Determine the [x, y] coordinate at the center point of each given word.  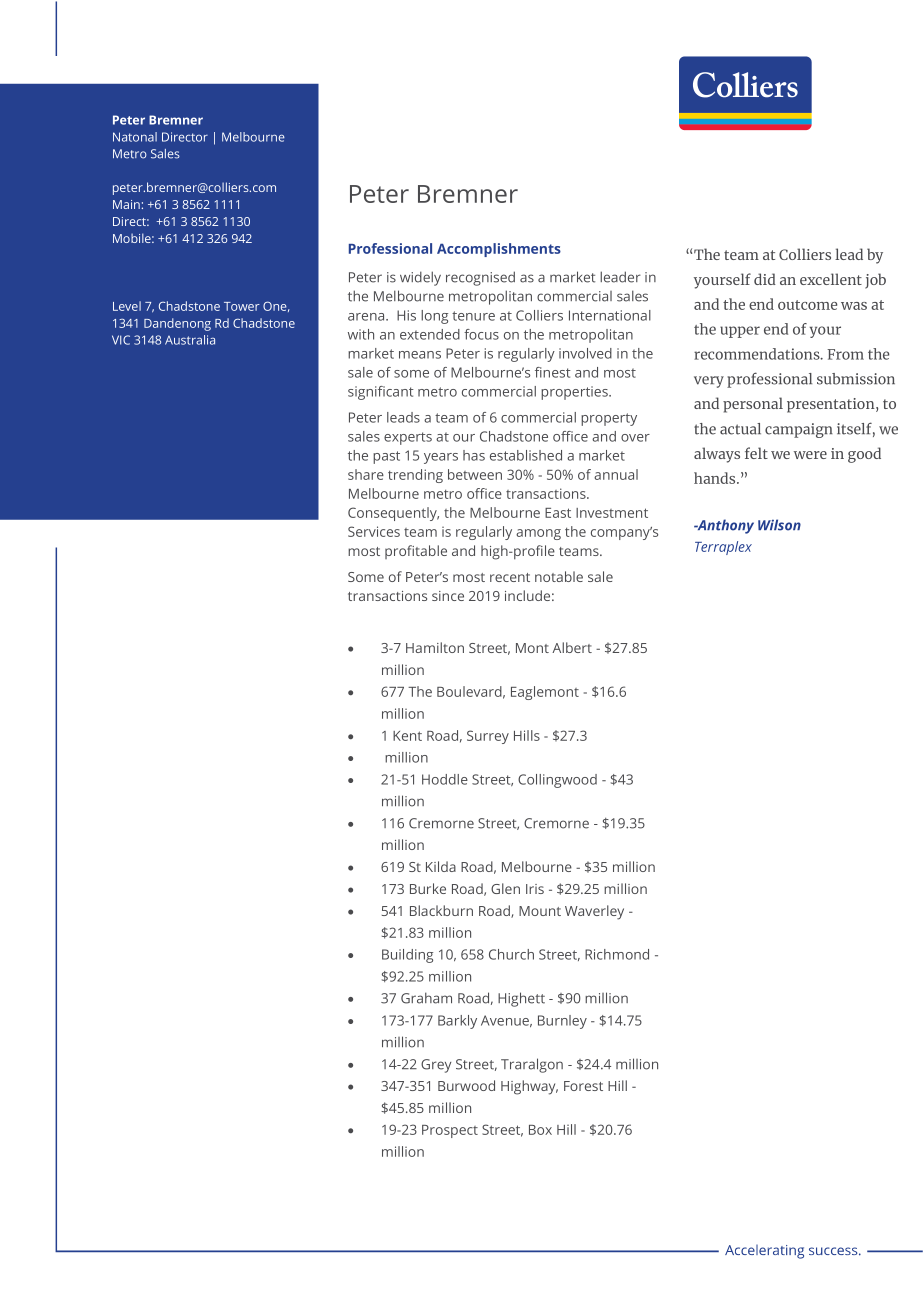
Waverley [594, 912]
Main [126, 204]
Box [540, 1130]
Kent [407, 736]
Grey [436, 1066]
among [538, 534]
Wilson [779, 525]
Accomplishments [499, 250]
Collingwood [557, 781]
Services [374, 531]
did [765, 279]
